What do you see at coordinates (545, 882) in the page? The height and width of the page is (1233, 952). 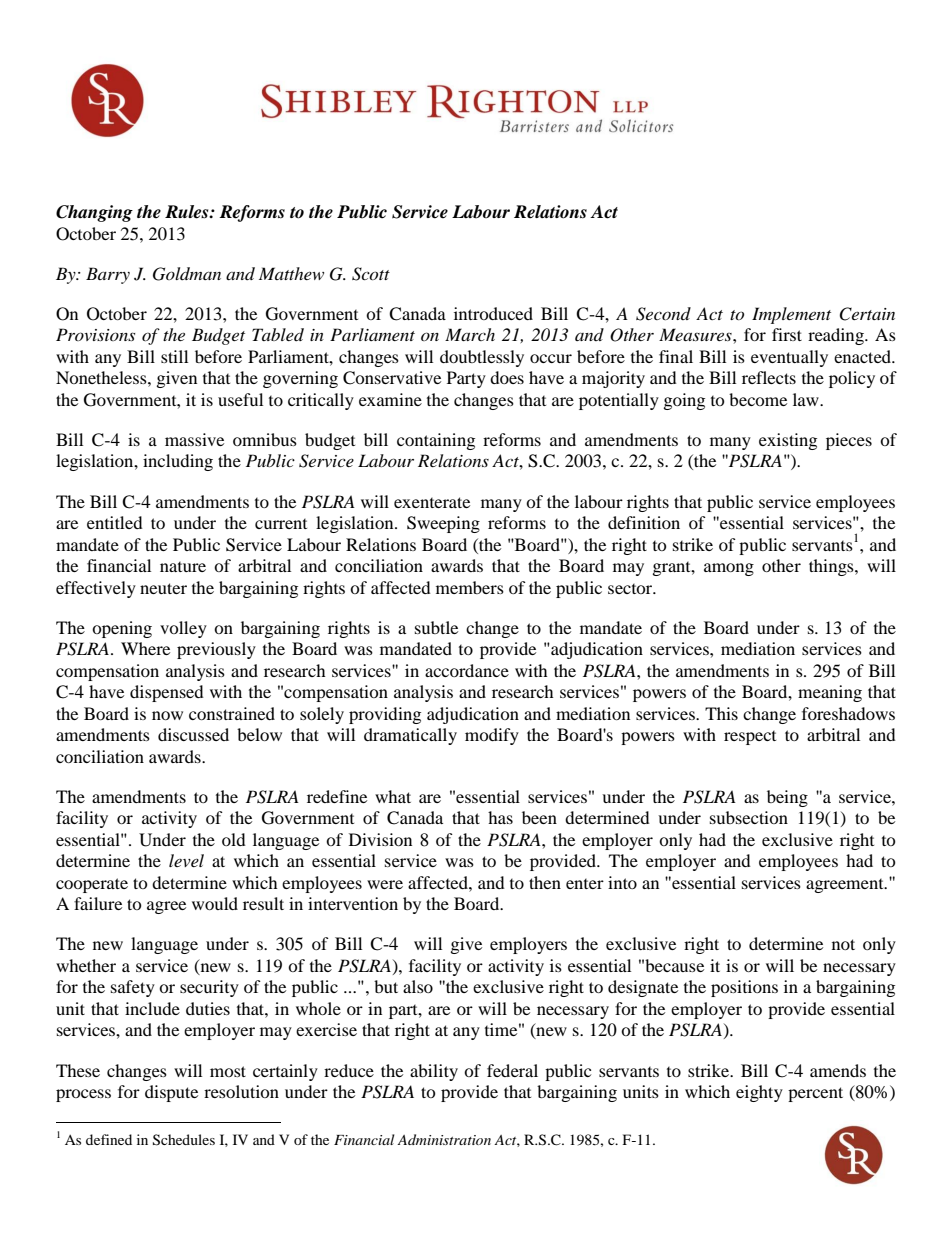 I see `then` at bounding box center [545, 882].
